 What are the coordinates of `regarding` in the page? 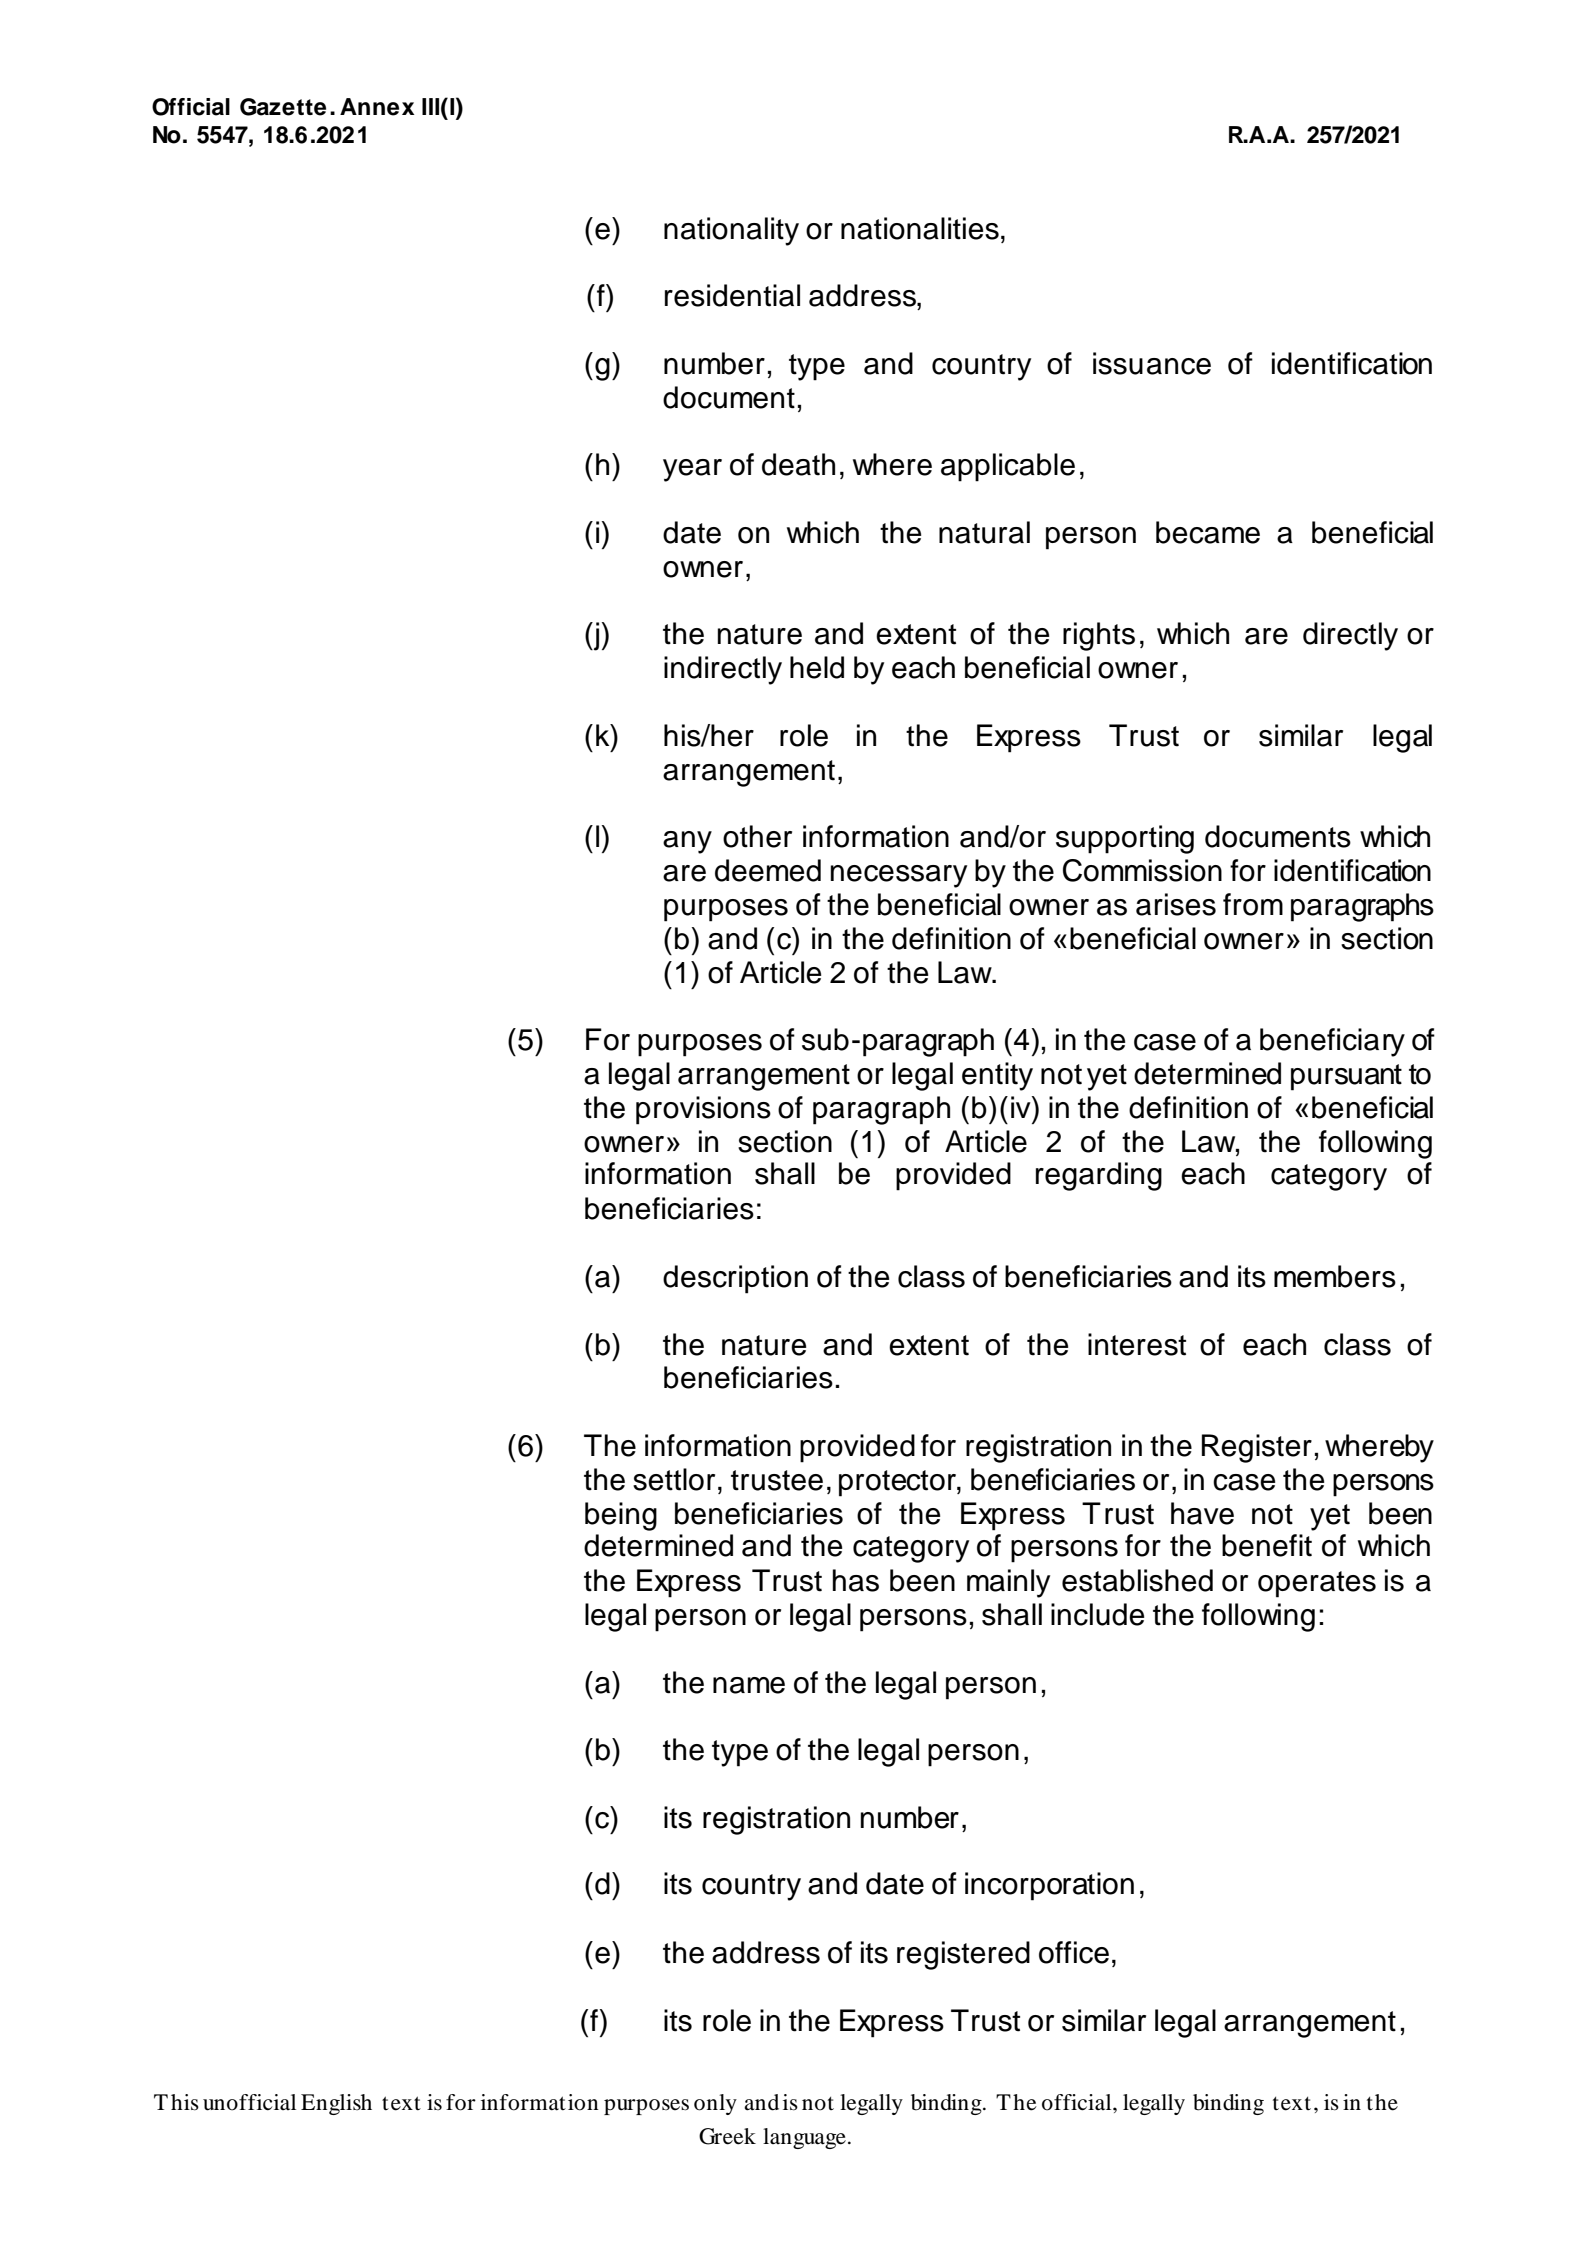 It's located at (1099, 1176).
